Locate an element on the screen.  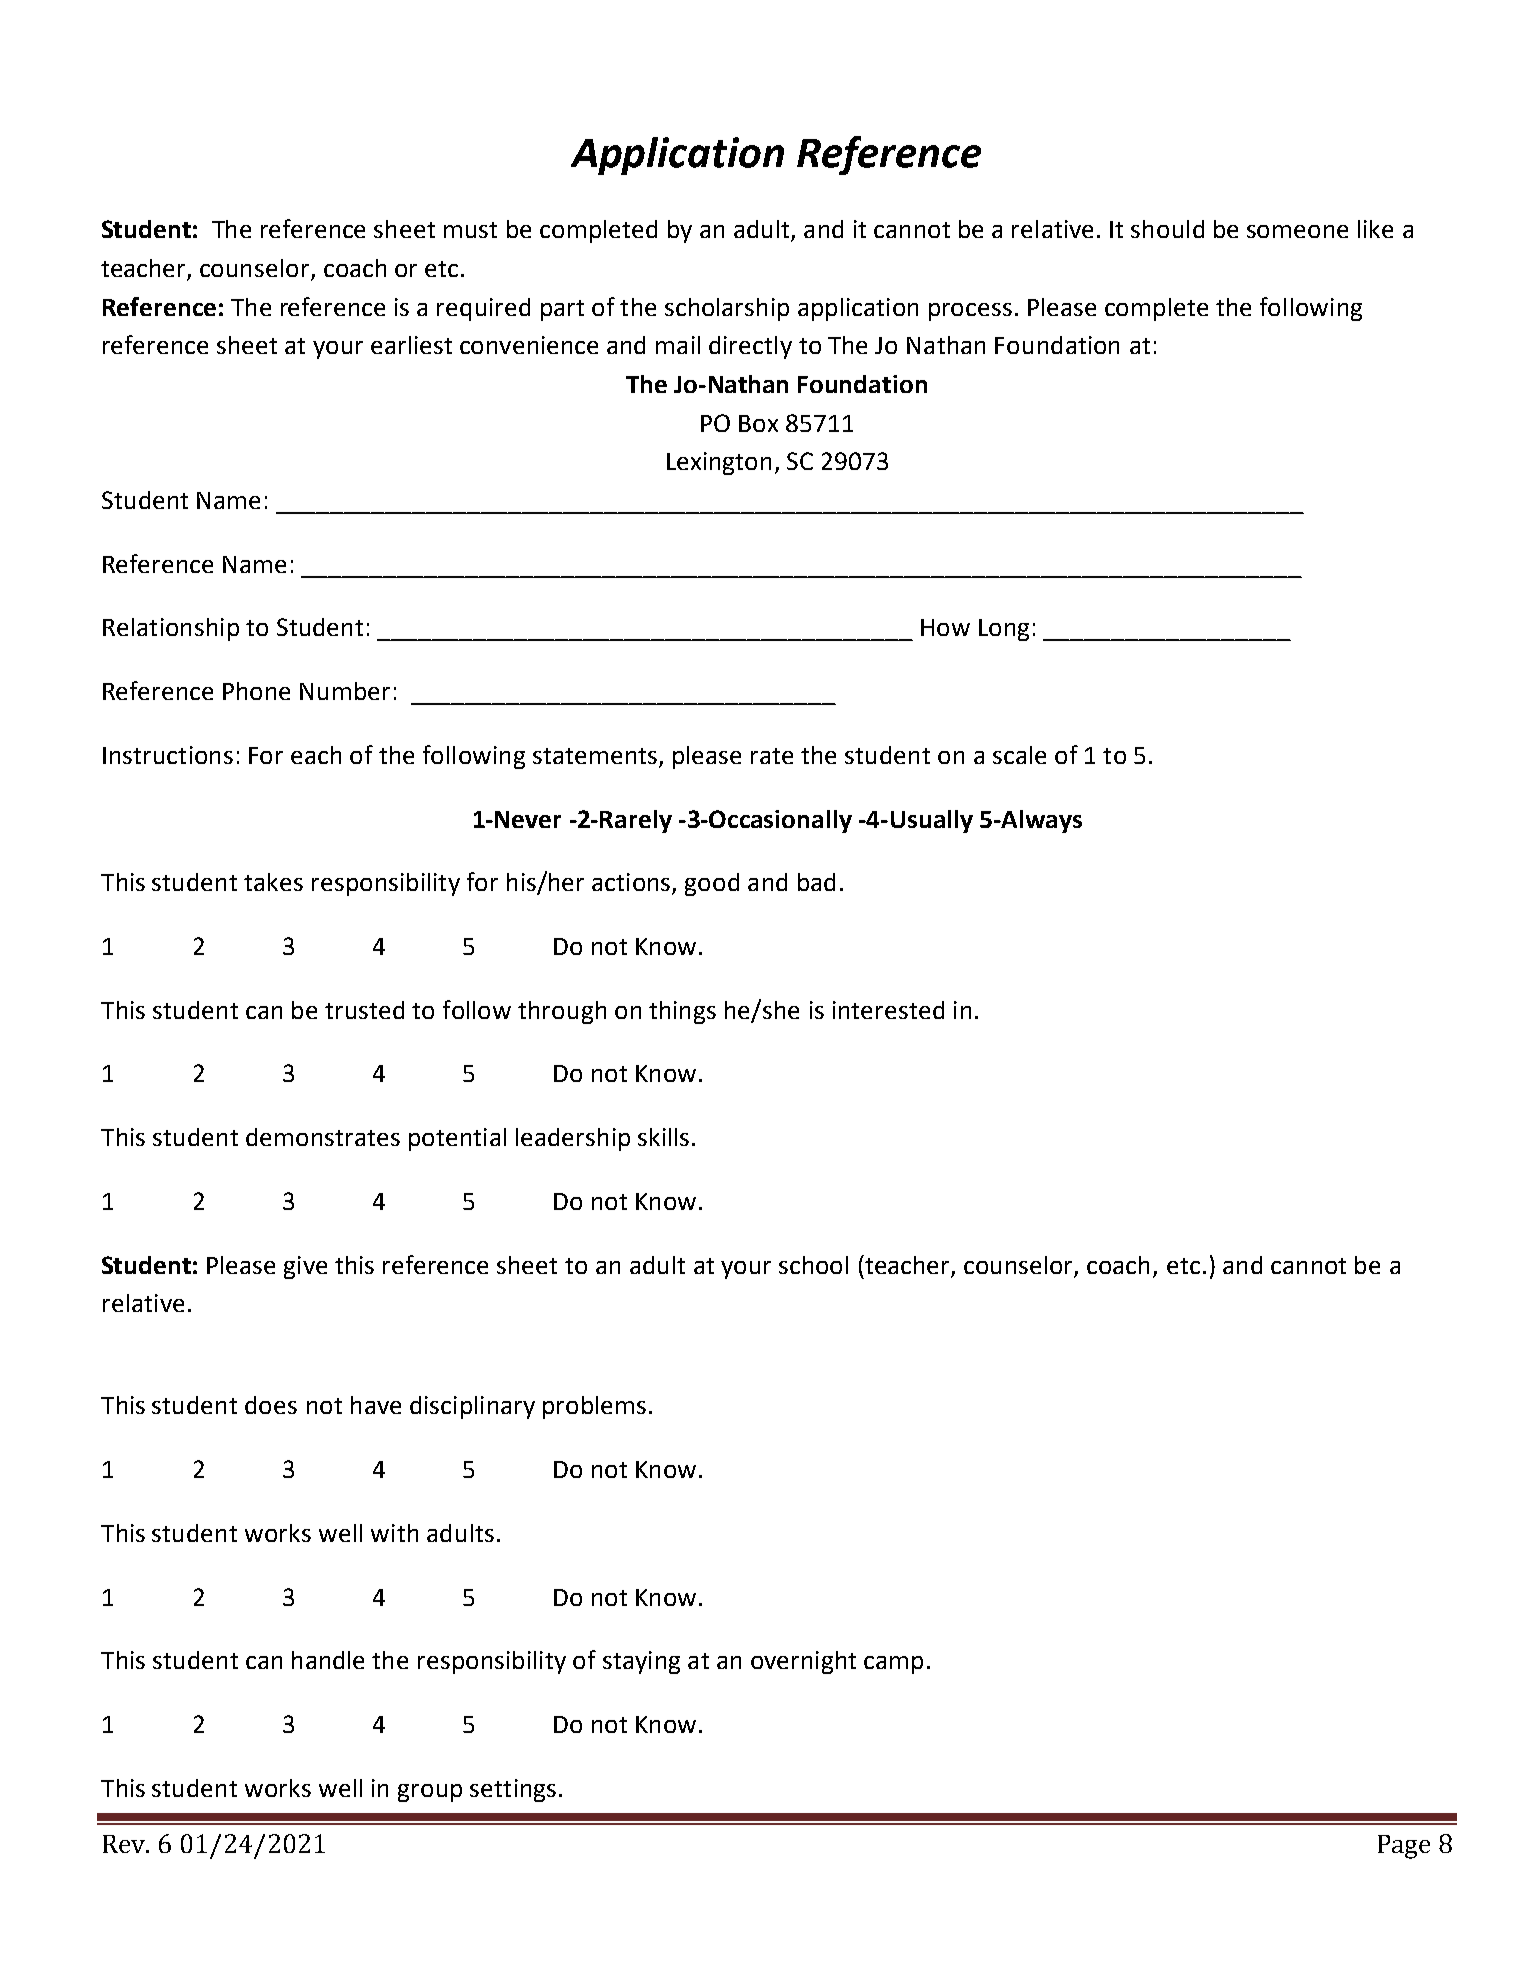
interested is located at coordinates (888, 1010).
